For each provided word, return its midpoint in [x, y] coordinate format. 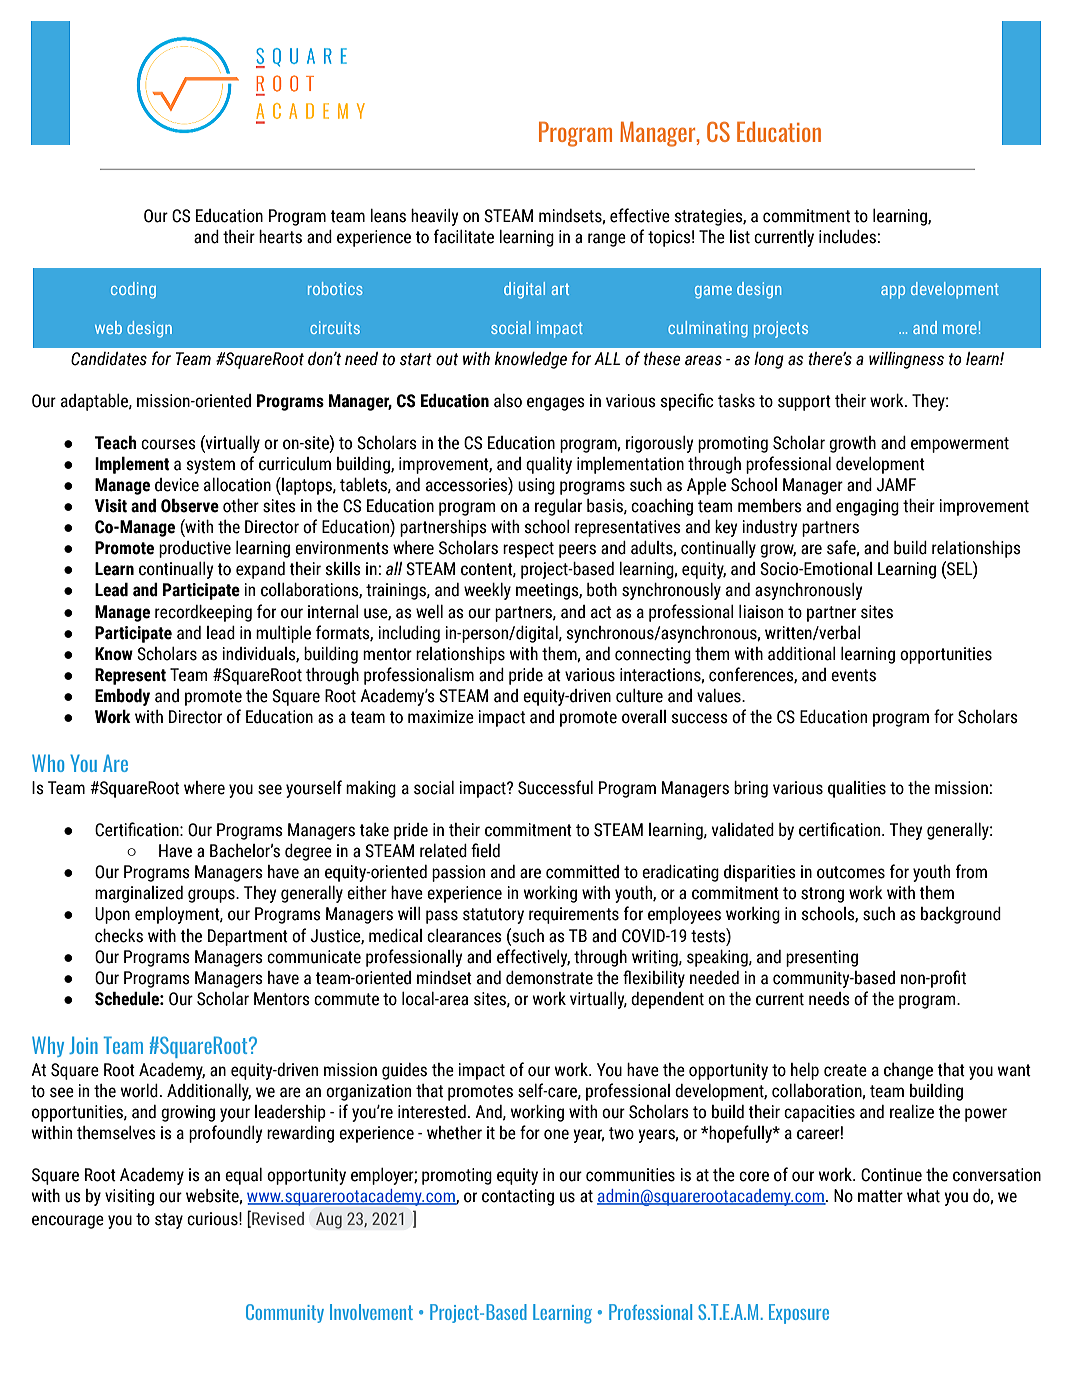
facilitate [464, 236]
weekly [487, 591]
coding [133, 290]
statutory [493, 916]
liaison [761, 612]
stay [169, 1221]
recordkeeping [203, 613]
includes [848, 237]
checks [119, 936]
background [961, 915]
